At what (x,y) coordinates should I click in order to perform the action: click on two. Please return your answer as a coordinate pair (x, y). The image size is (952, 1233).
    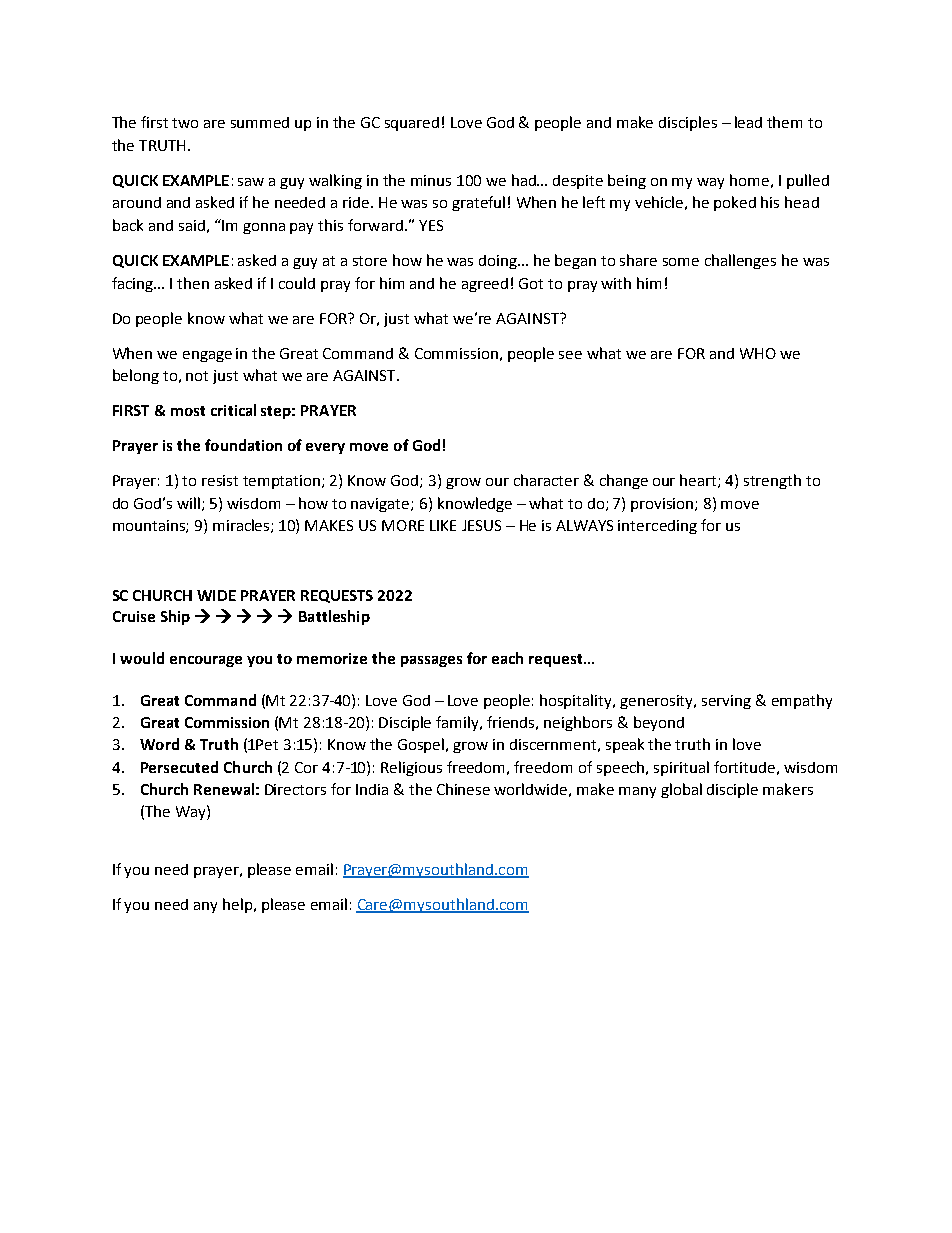
    Looking at the image, I should click on (185, 123).
